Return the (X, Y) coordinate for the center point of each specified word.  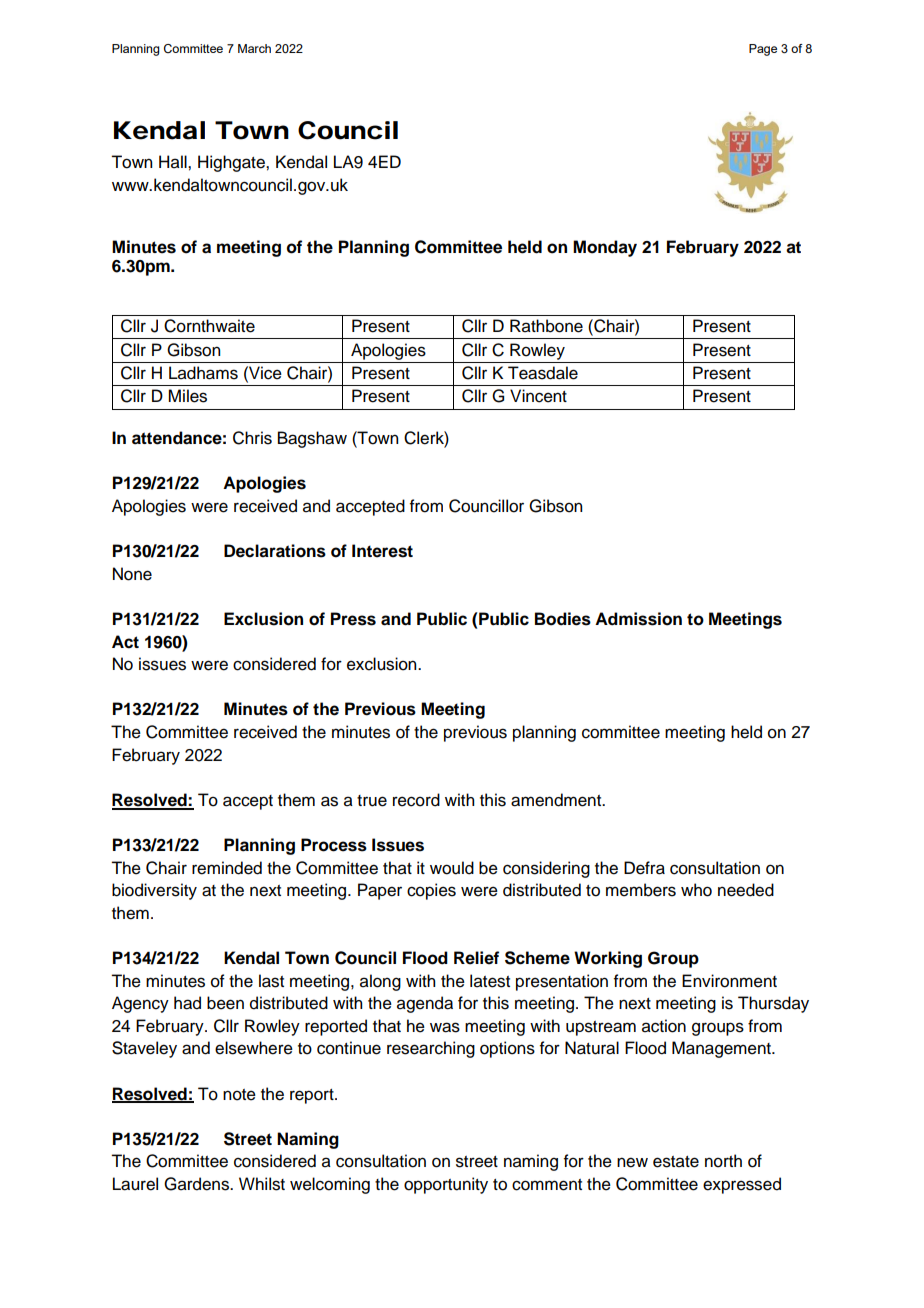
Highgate (232, 163)
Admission (638, 619)
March (254, 48)
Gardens (197, 1184)
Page (763, 50)
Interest (382, 551)
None (132, 574)
